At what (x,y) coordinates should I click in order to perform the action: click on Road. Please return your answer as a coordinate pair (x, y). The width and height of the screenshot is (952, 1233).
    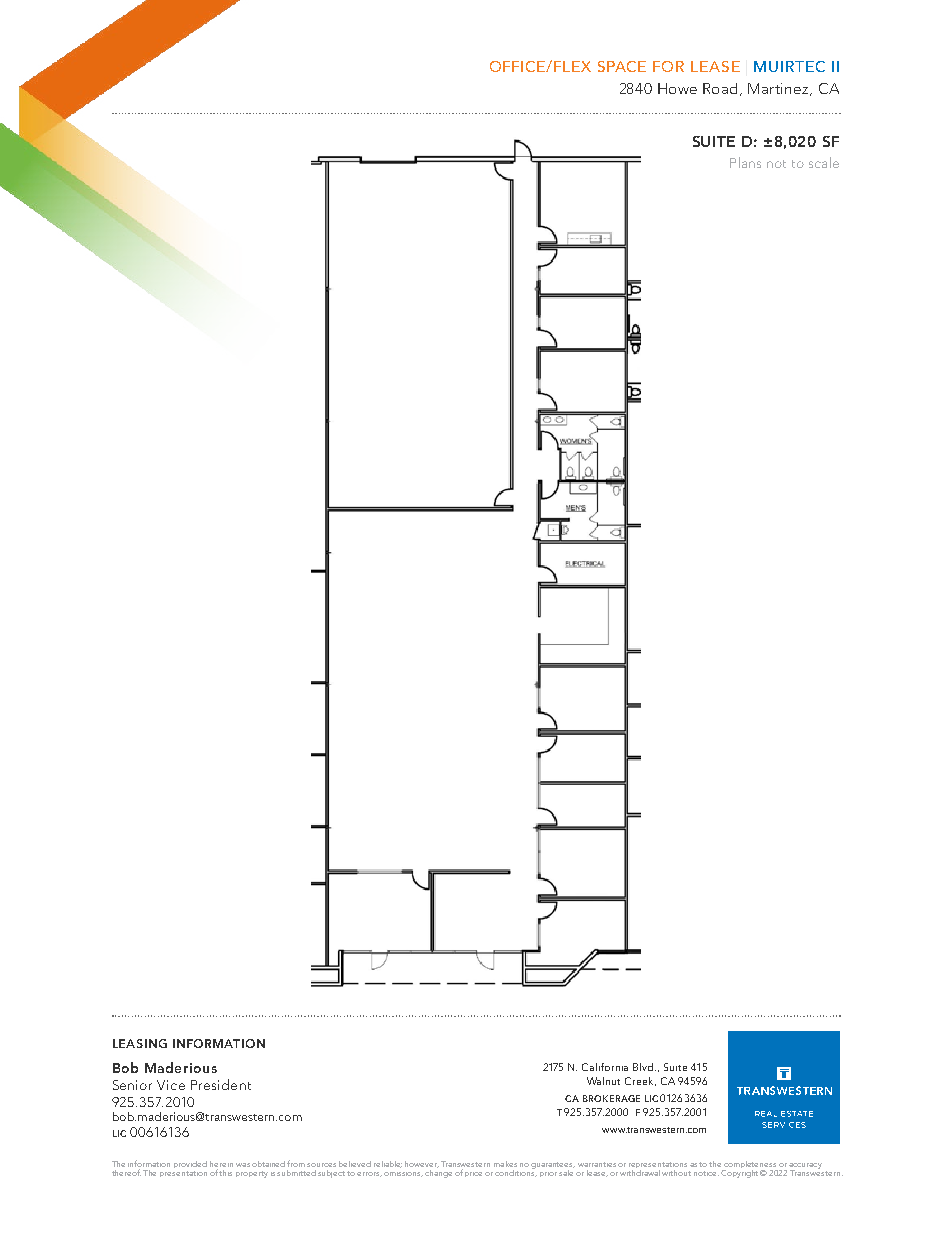
    Looking at the image, I should click on (720, 88).
